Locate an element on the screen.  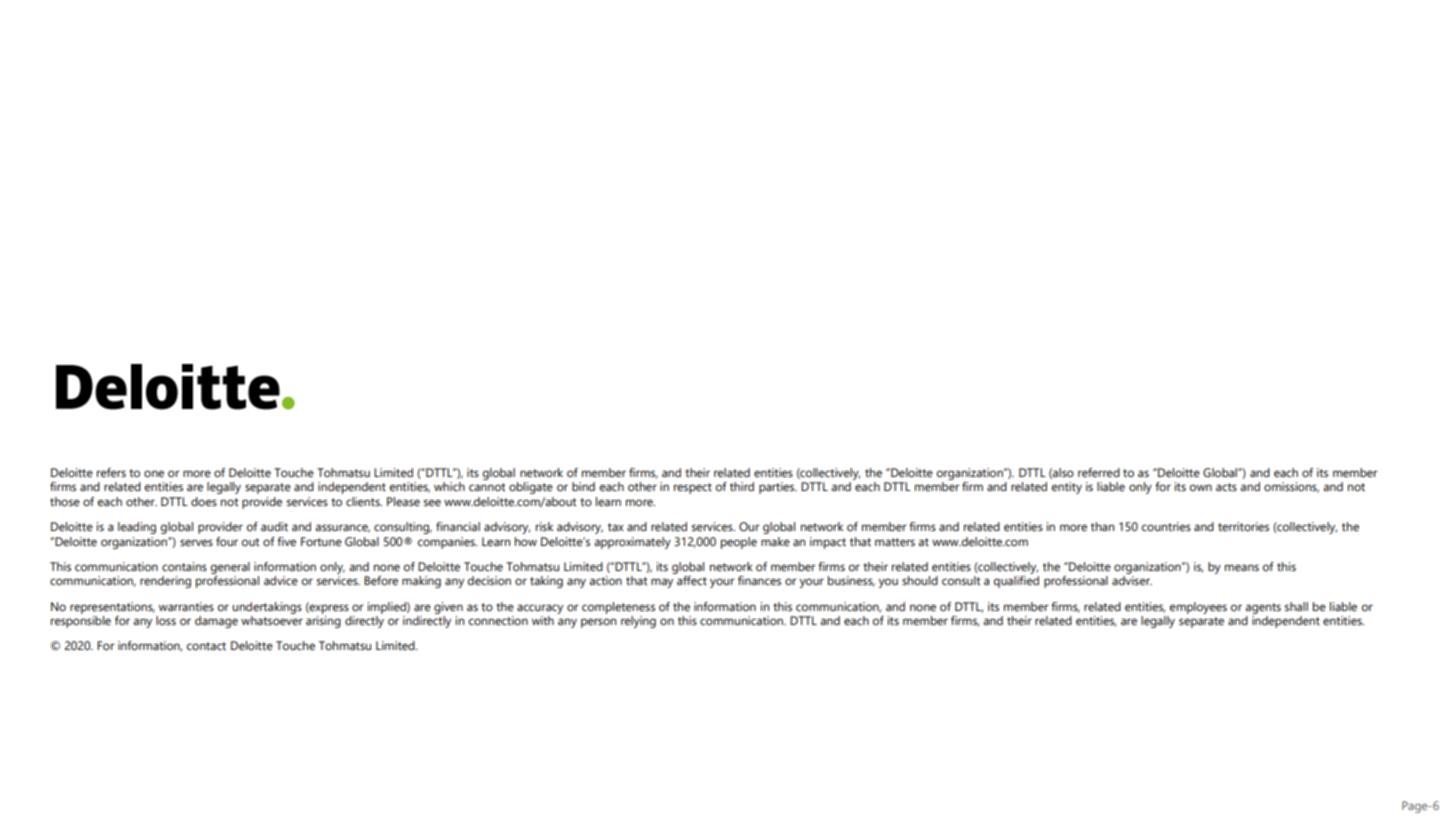
adviser is located at coordinates (1132, 580).
